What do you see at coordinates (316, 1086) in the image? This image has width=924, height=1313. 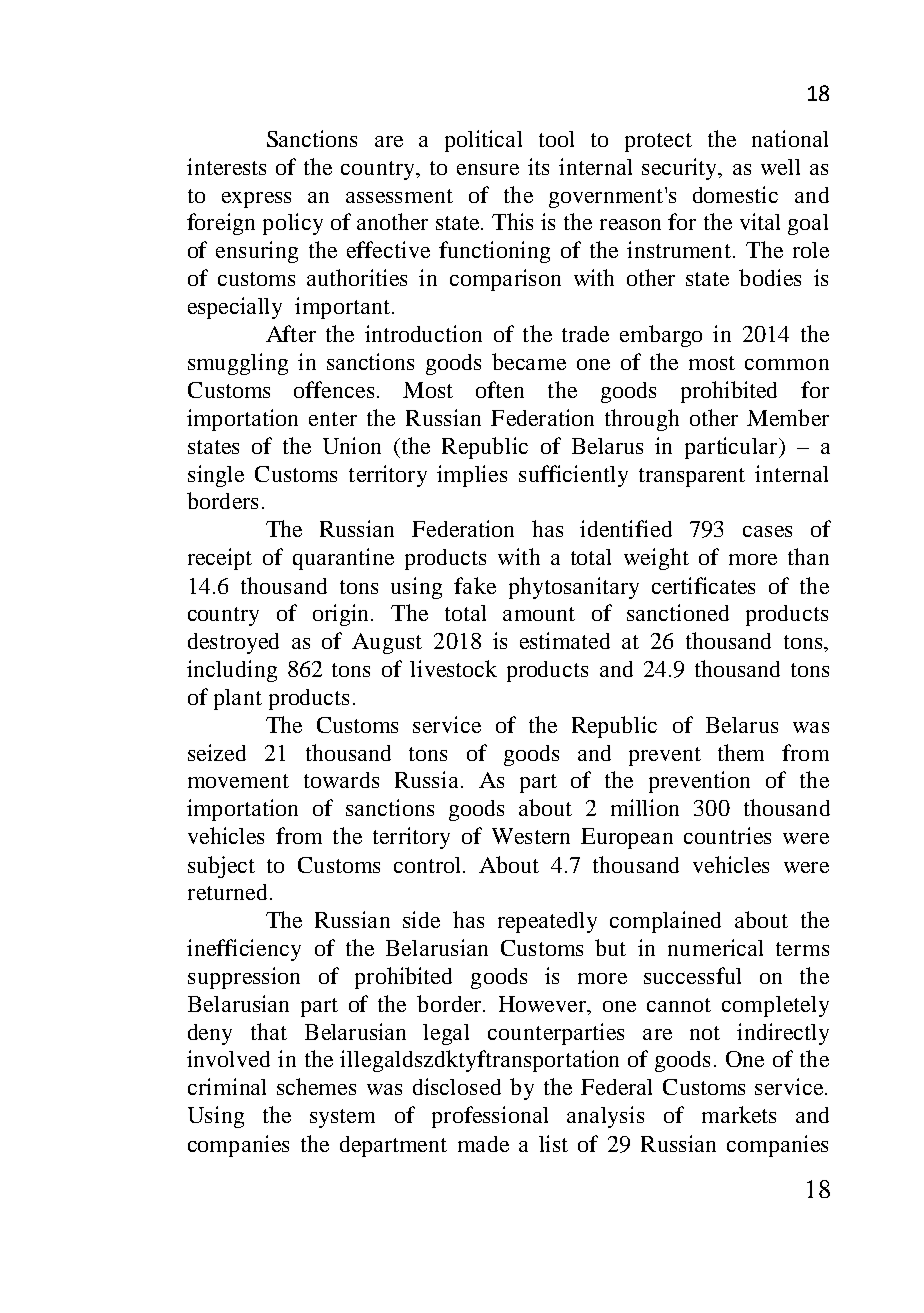 I see `schemes` at bounding box center [316, 1086].
